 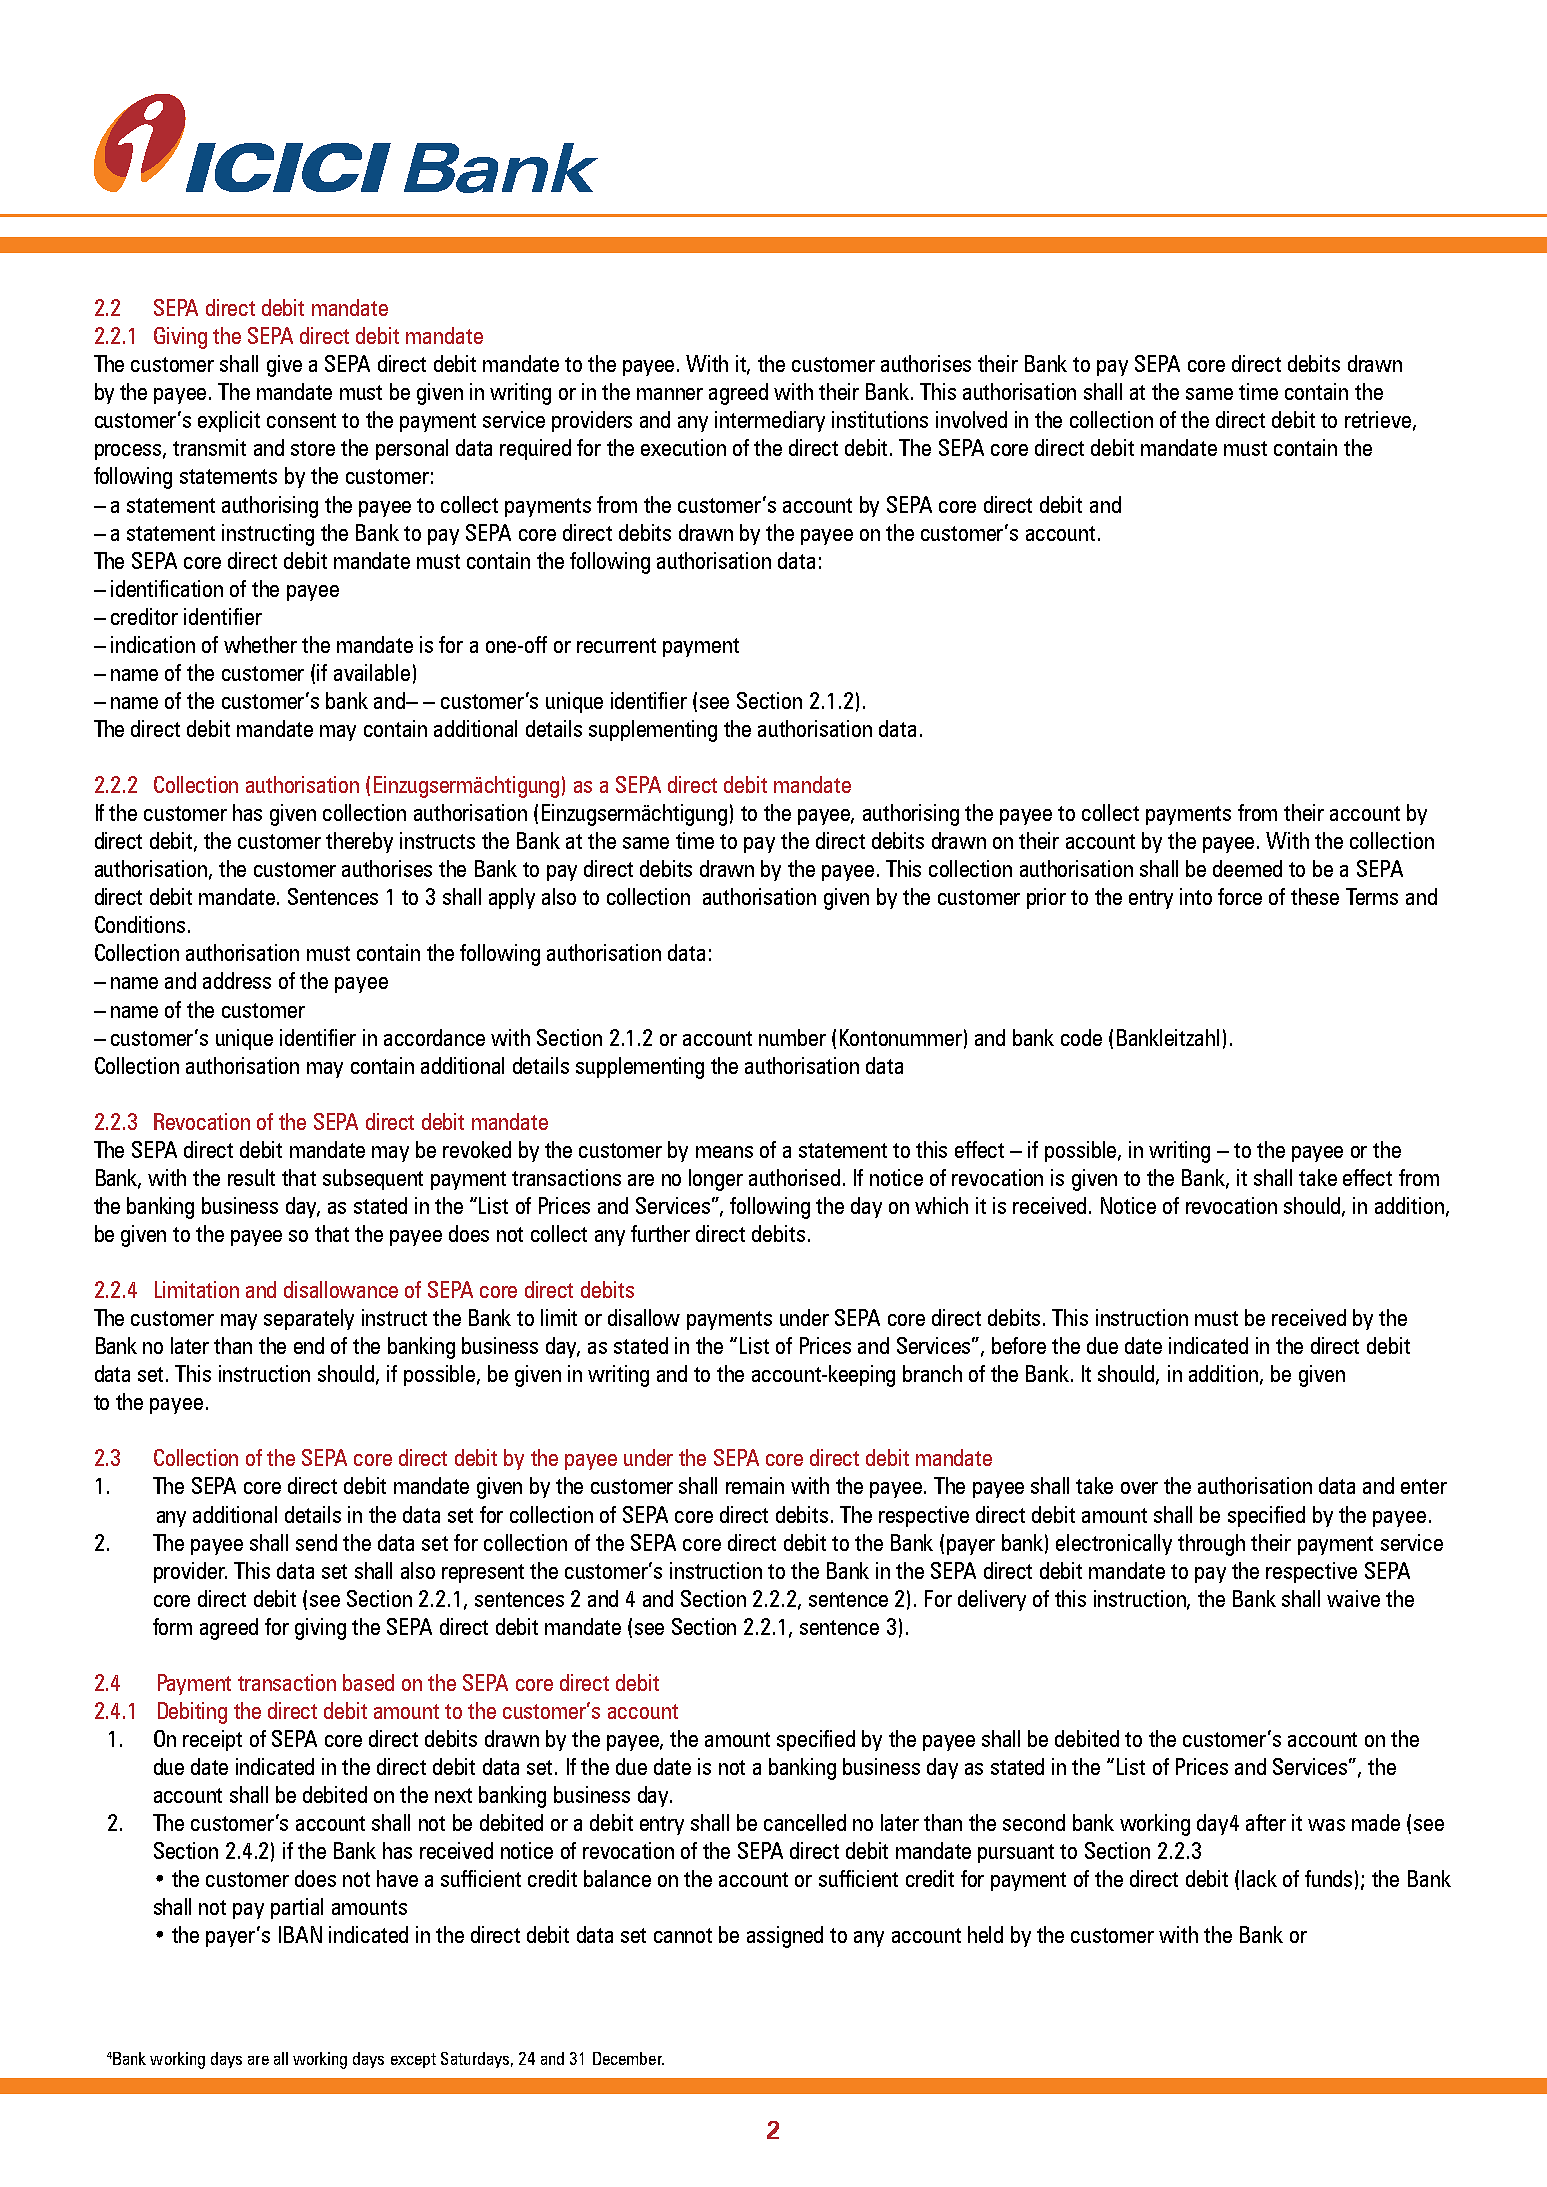 What do you see at coordinates (1240, 896) in the image?
I see `force` at bounding box center [1240, 896].
